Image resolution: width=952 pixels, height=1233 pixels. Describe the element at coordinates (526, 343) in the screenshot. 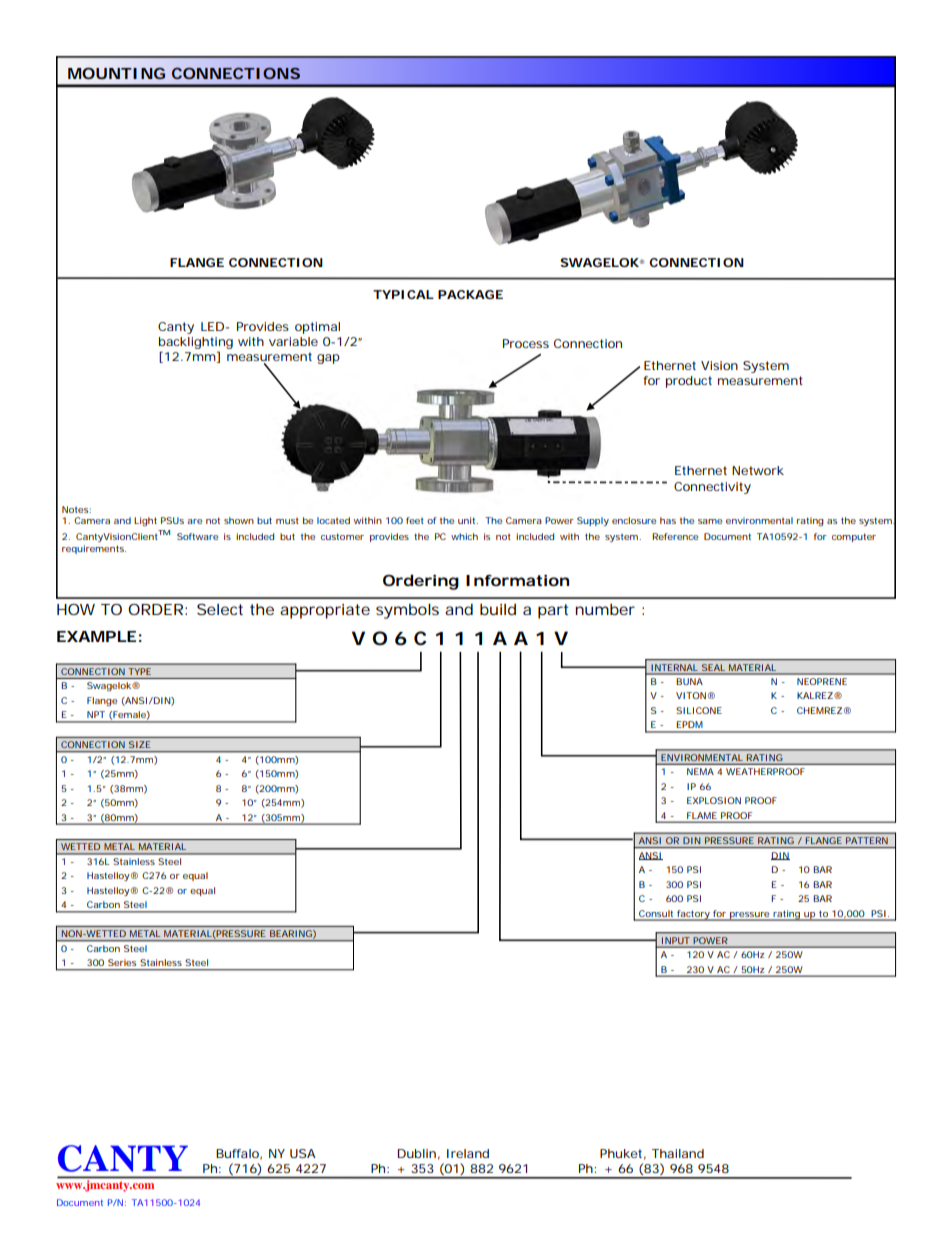

I see `Process` at that location.
